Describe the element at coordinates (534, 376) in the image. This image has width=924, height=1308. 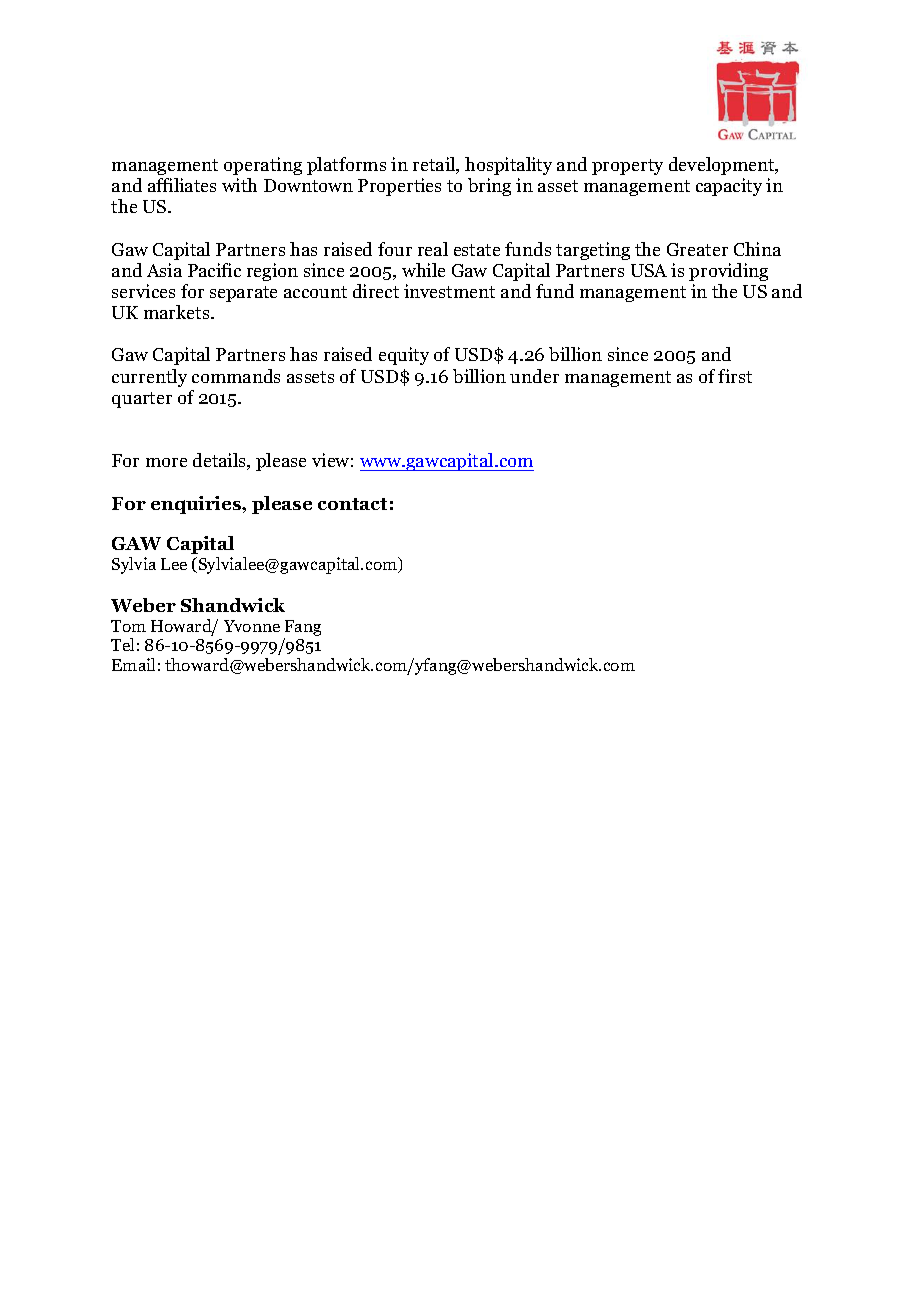
I see `under` at that location.
